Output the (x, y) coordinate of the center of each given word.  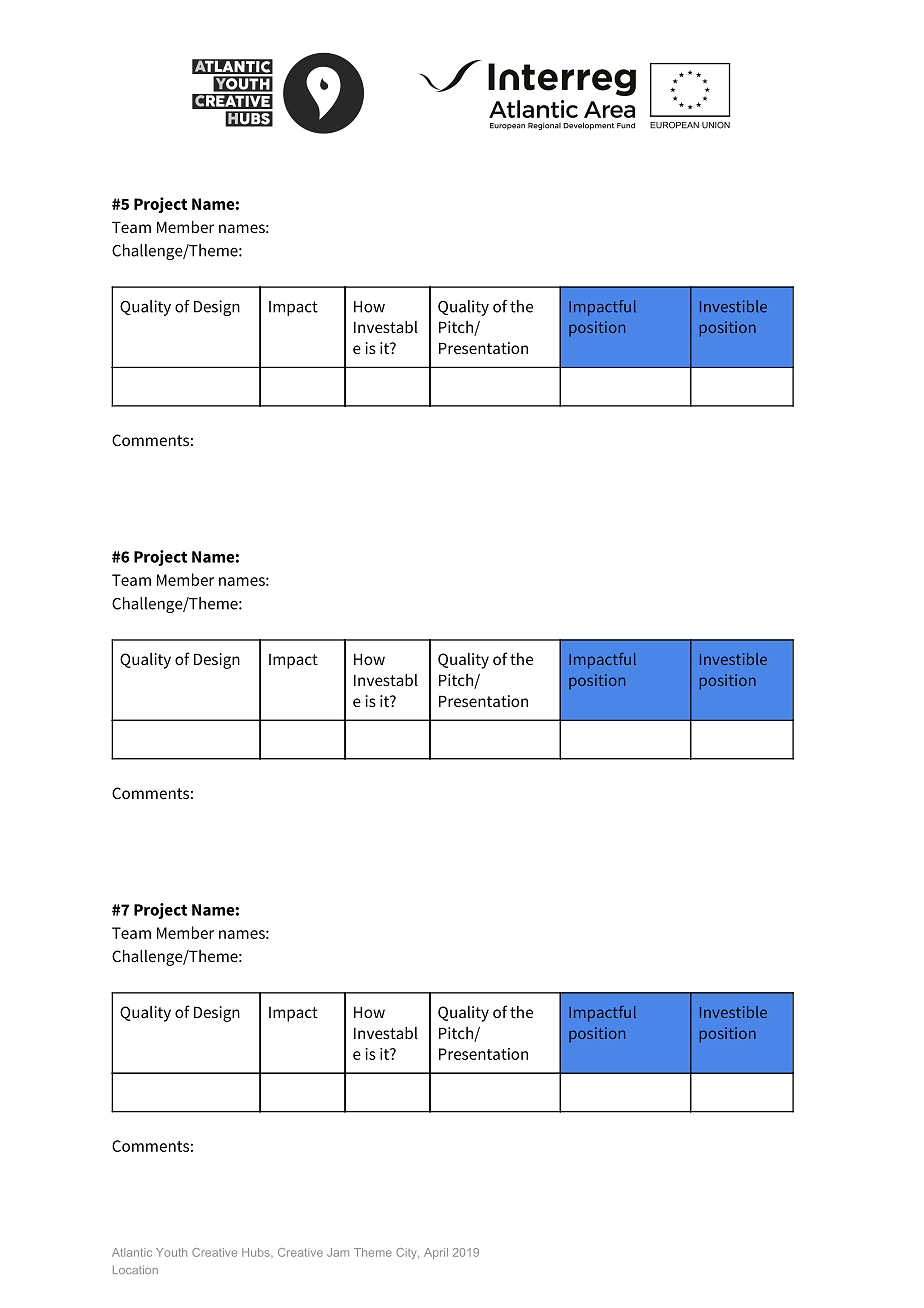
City (407, 1253)
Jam (338, 1252)
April (436, 1253)
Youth (171, 1252)
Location (135, 1269)
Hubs (257, 1252)
